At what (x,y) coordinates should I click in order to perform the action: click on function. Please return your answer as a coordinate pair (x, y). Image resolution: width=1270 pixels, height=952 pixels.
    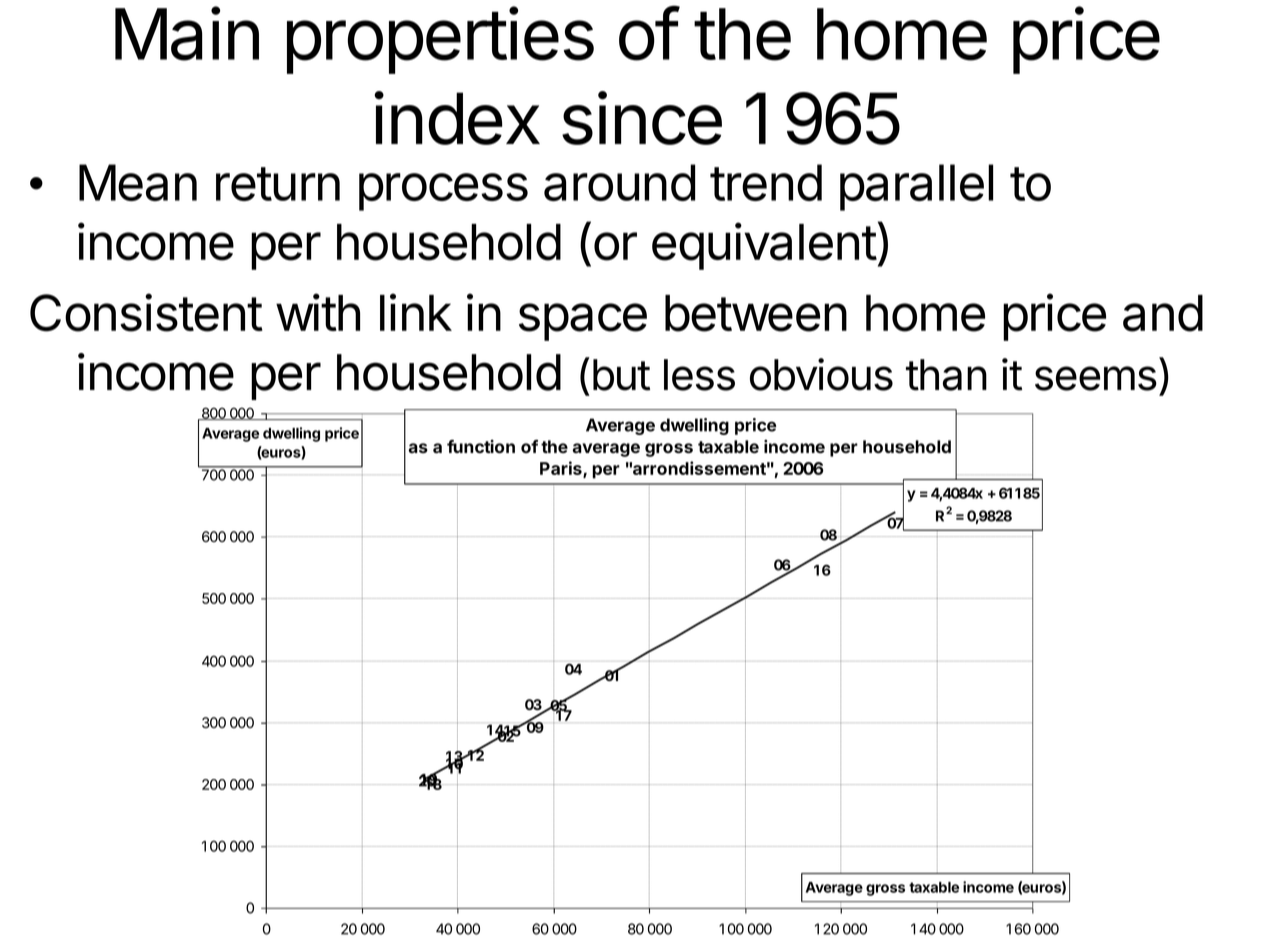
    Looking at the image, I should click on (481, 446).
